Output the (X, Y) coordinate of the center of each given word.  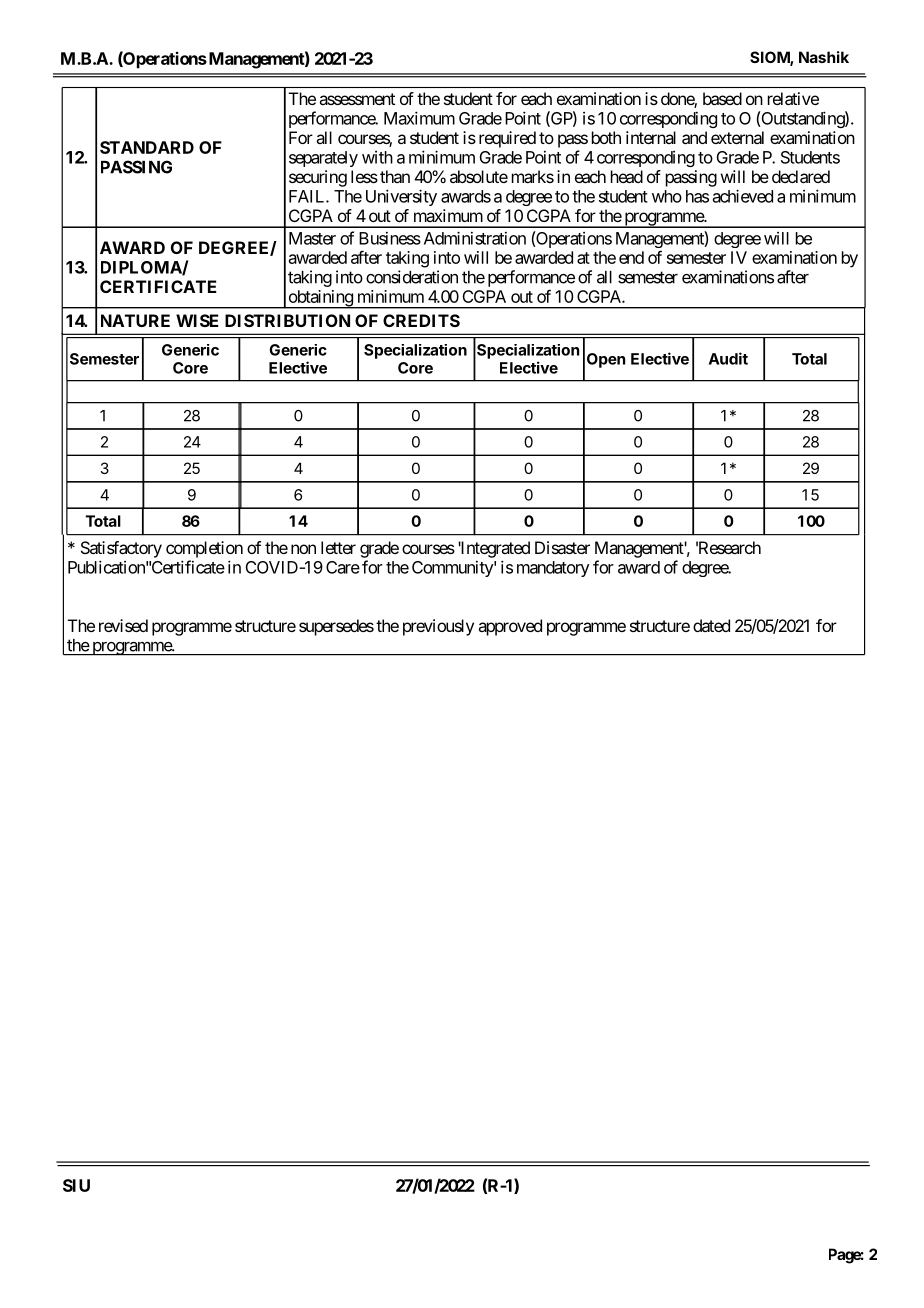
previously (438, 627)
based (722, 98)
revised (123, 625)
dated (711, 625)
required (507, 139)
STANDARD (147, 147)
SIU (76, 1185)
